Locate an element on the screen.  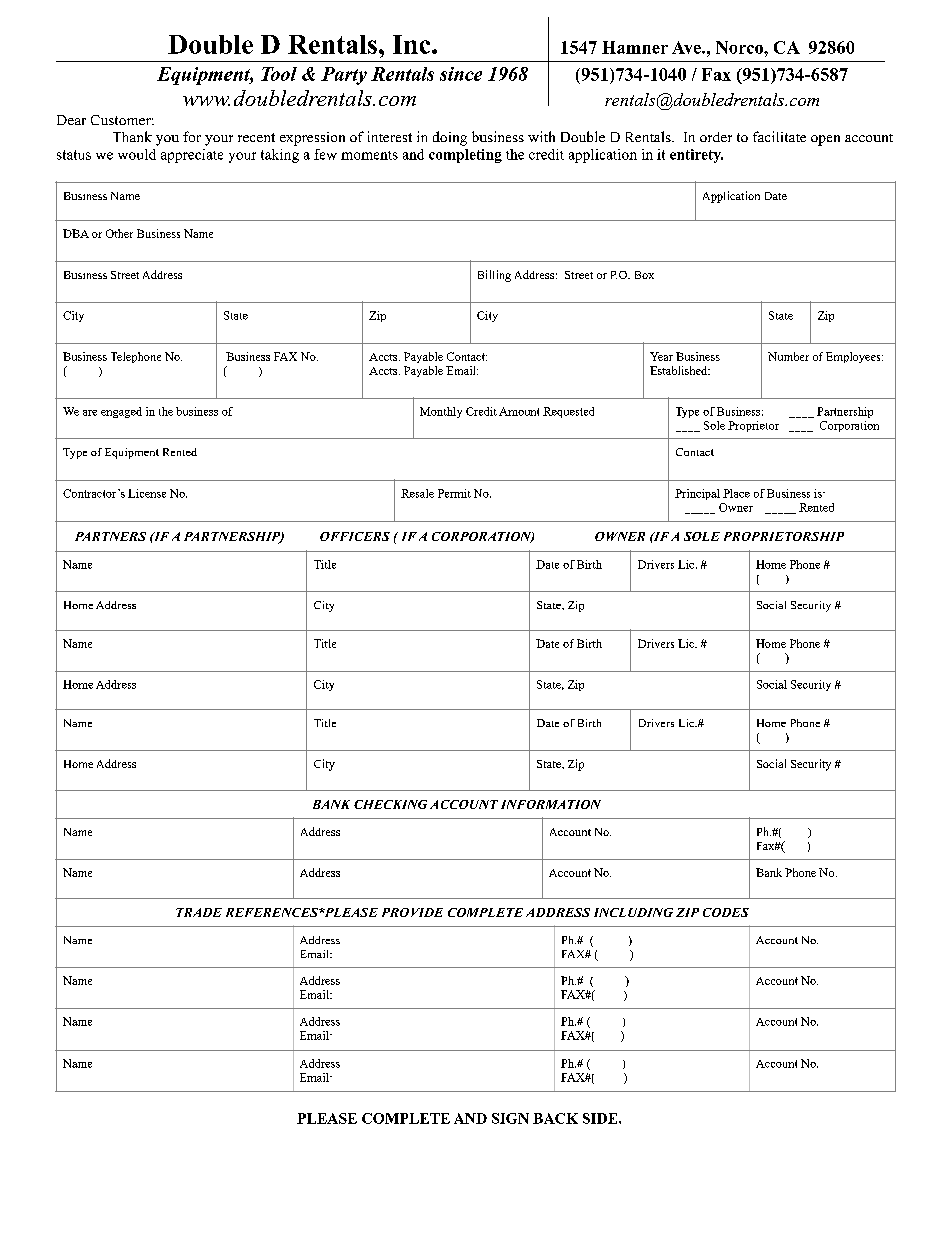
Thank is located at coordinates (132, 136).
